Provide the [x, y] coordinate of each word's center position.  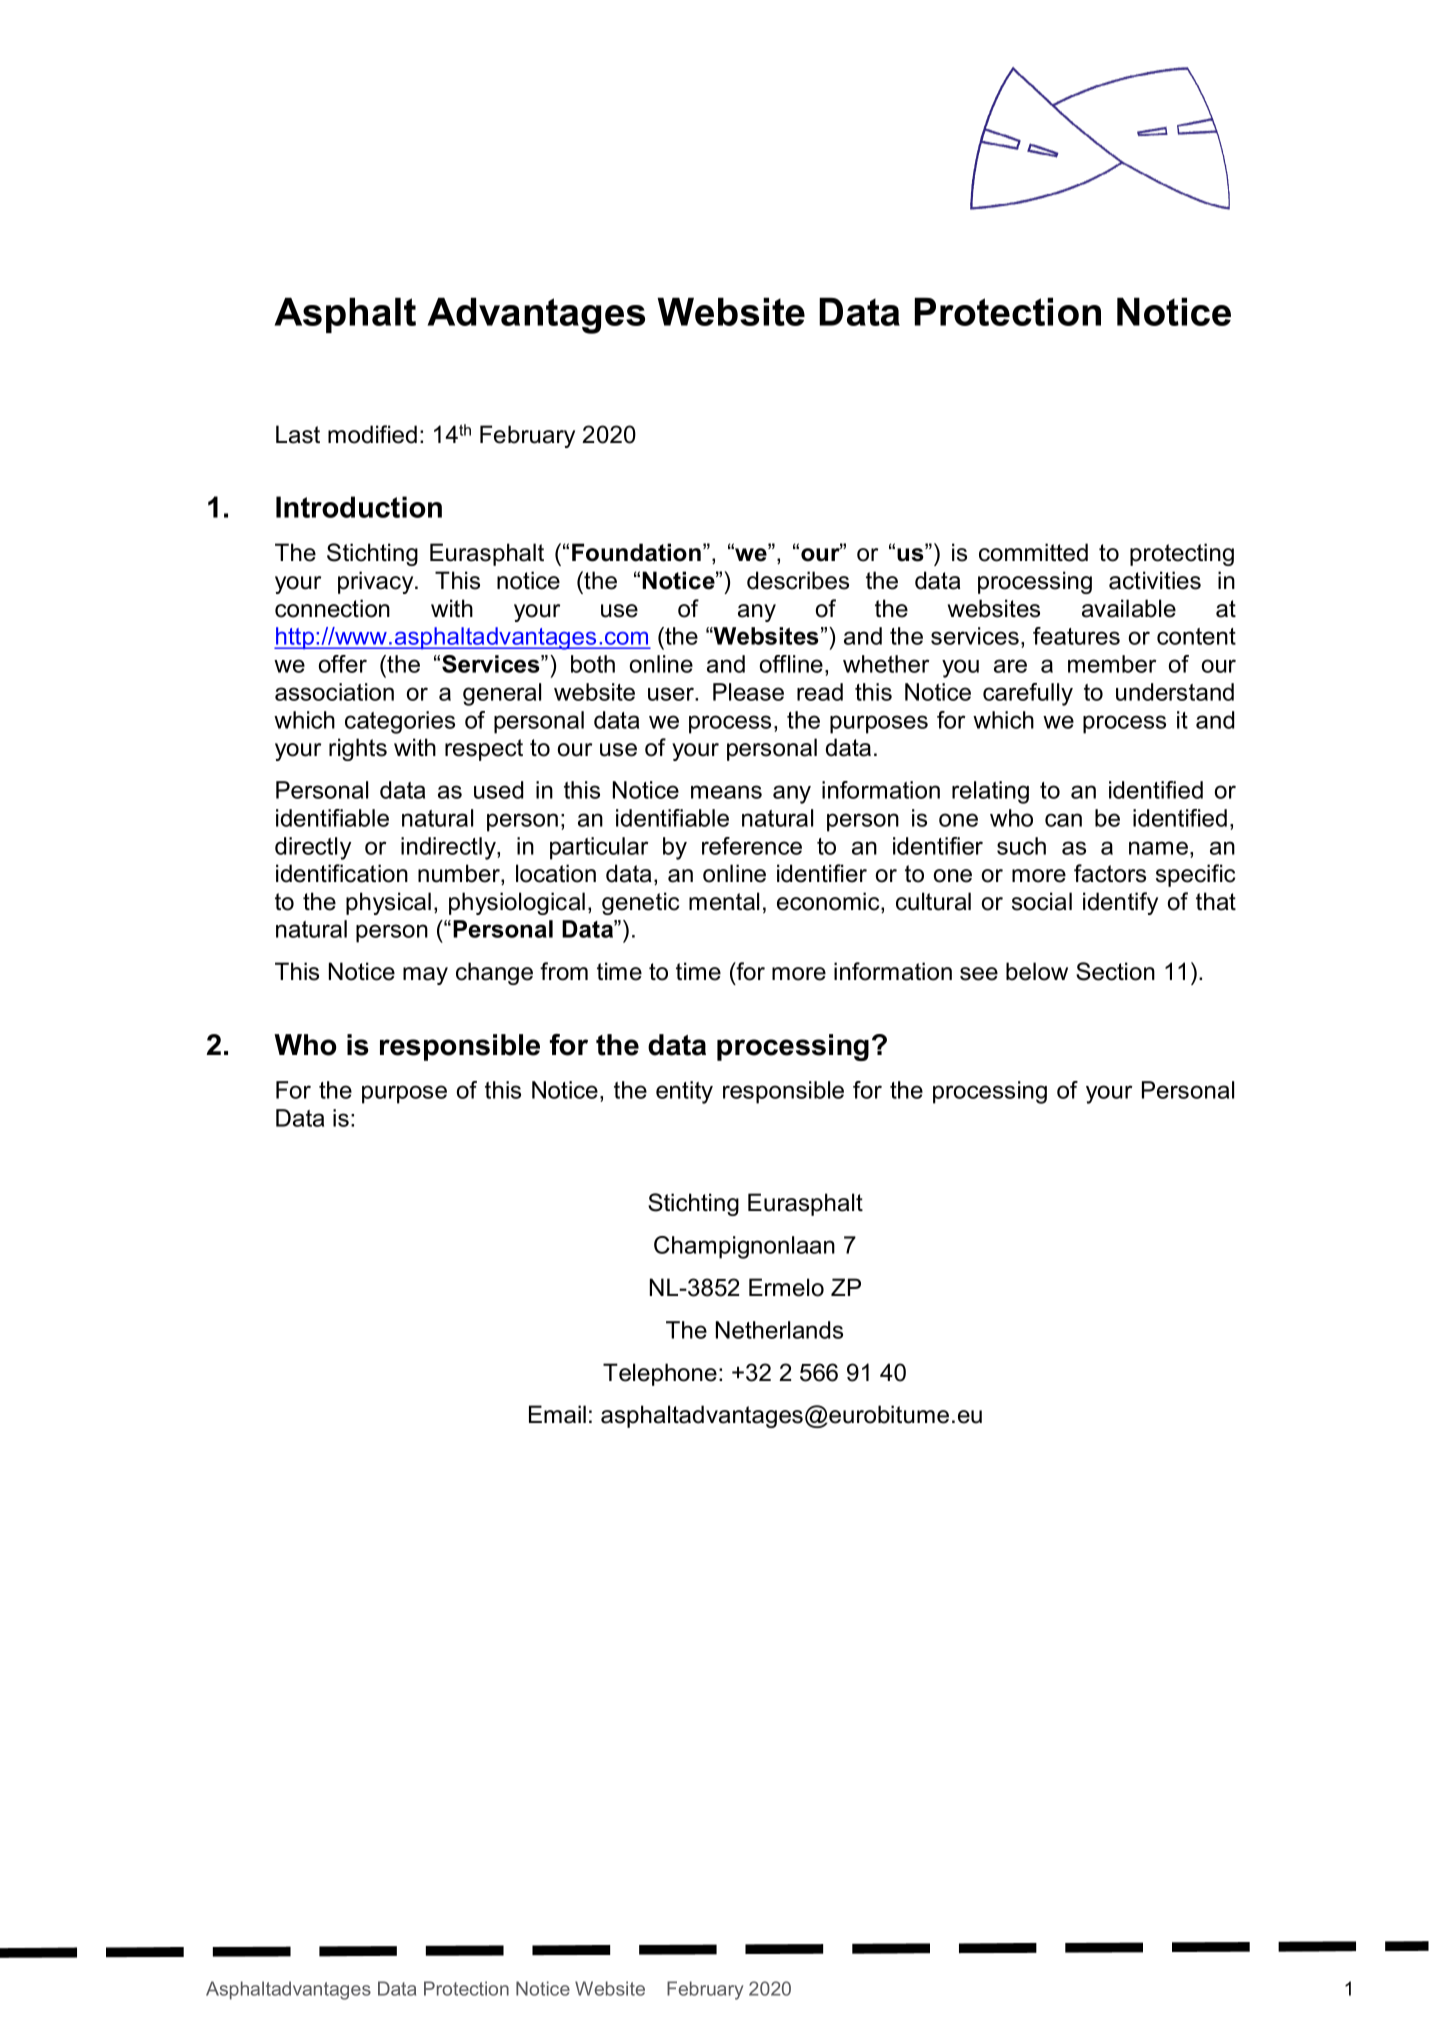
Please [748, 692]
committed [1033, 552]
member [1112, 664]
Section [1115, 971]
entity [684, 1092]
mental [724, 901]
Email [557, 1414]
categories [400, 722]
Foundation [636, 552]
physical [388, 903]
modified [372, 434]
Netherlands [779, 1330]
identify [1120, 903]
